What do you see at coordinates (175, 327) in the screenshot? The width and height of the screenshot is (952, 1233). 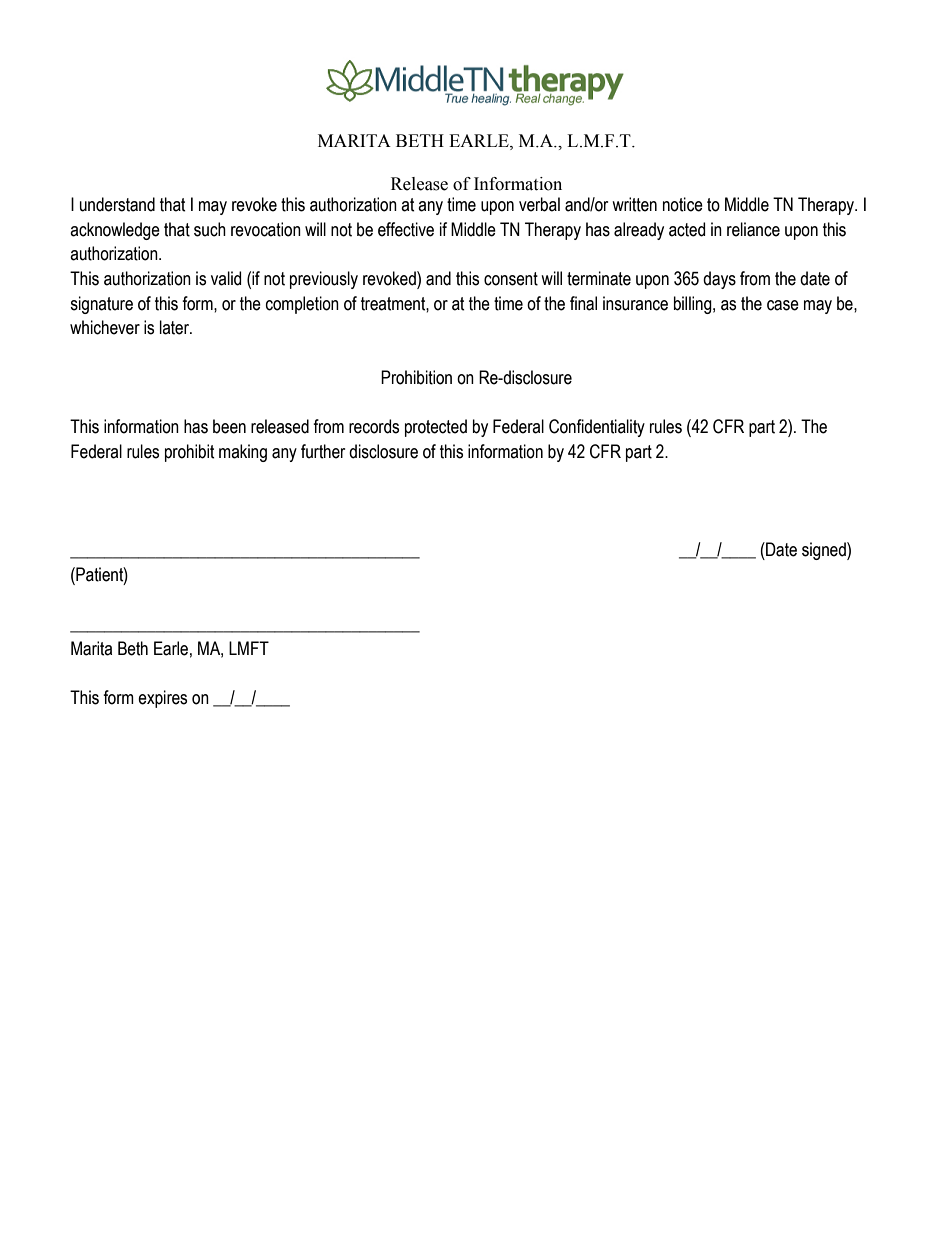 I see `later` at bounding box center [175, 327].
